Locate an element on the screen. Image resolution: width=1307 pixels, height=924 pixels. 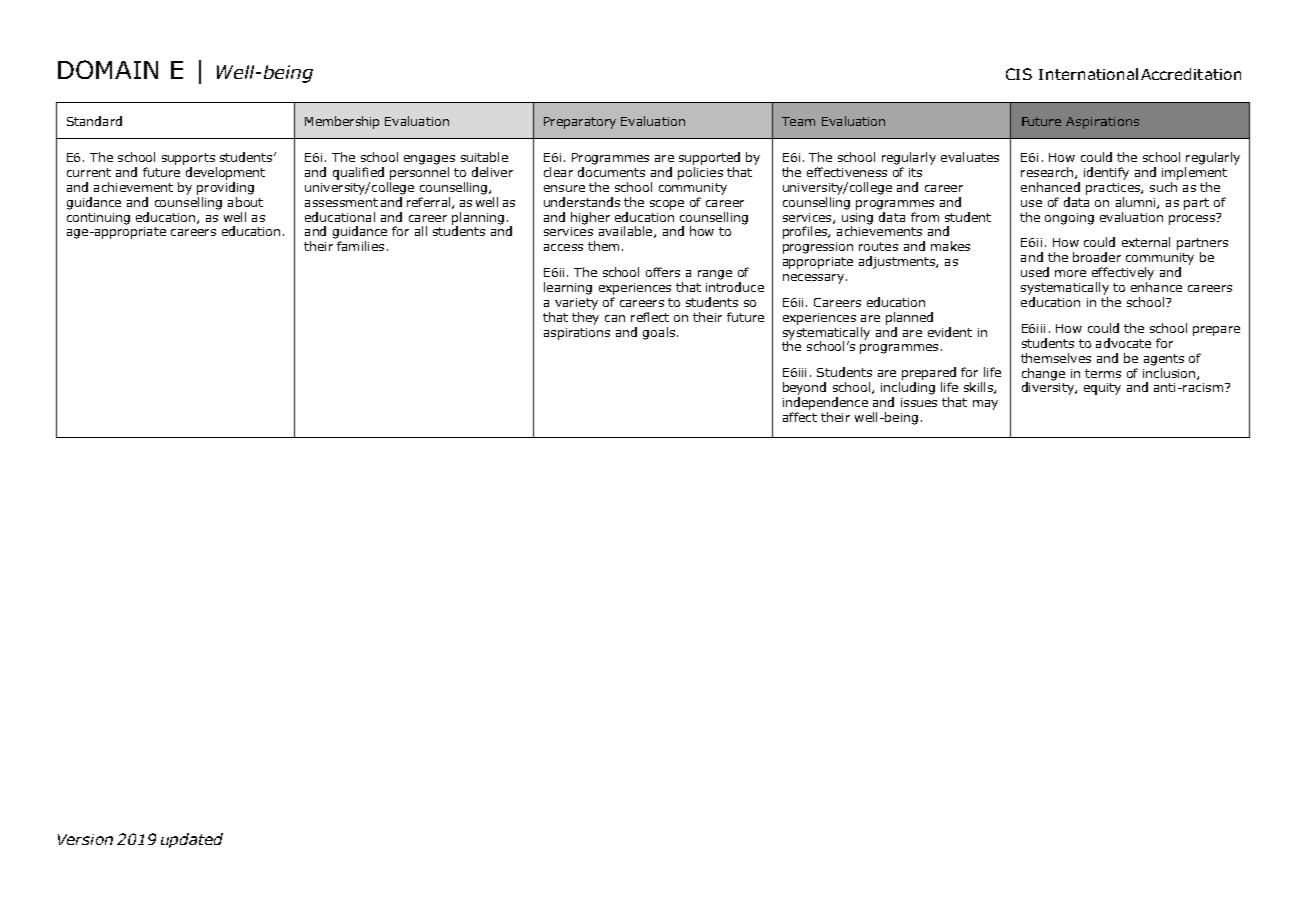
updated is located at coordinates (192, 840).
